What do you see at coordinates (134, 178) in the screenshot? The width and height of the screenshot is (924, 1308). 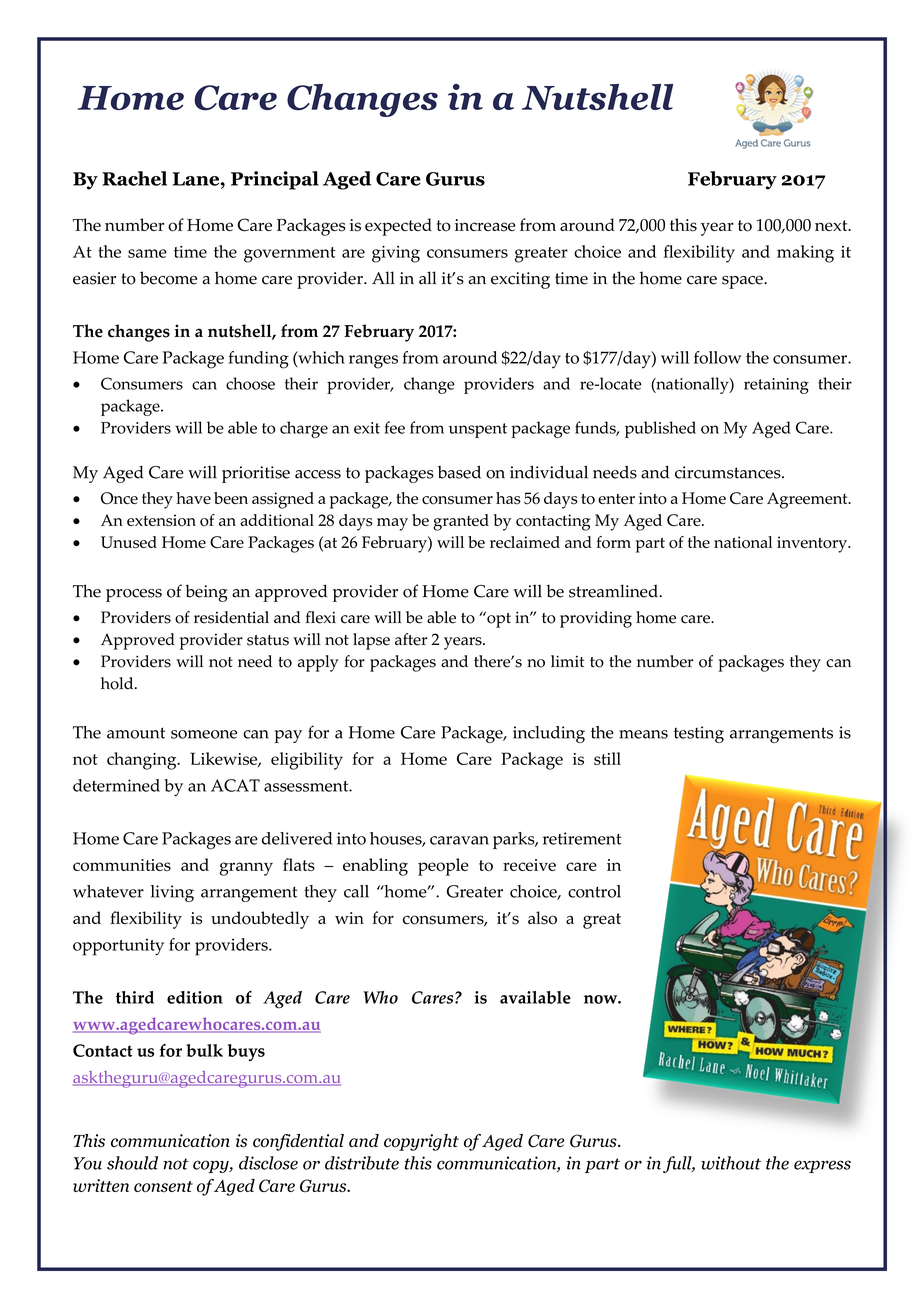 I see `Rachel` at bounding box center [134, 178].
